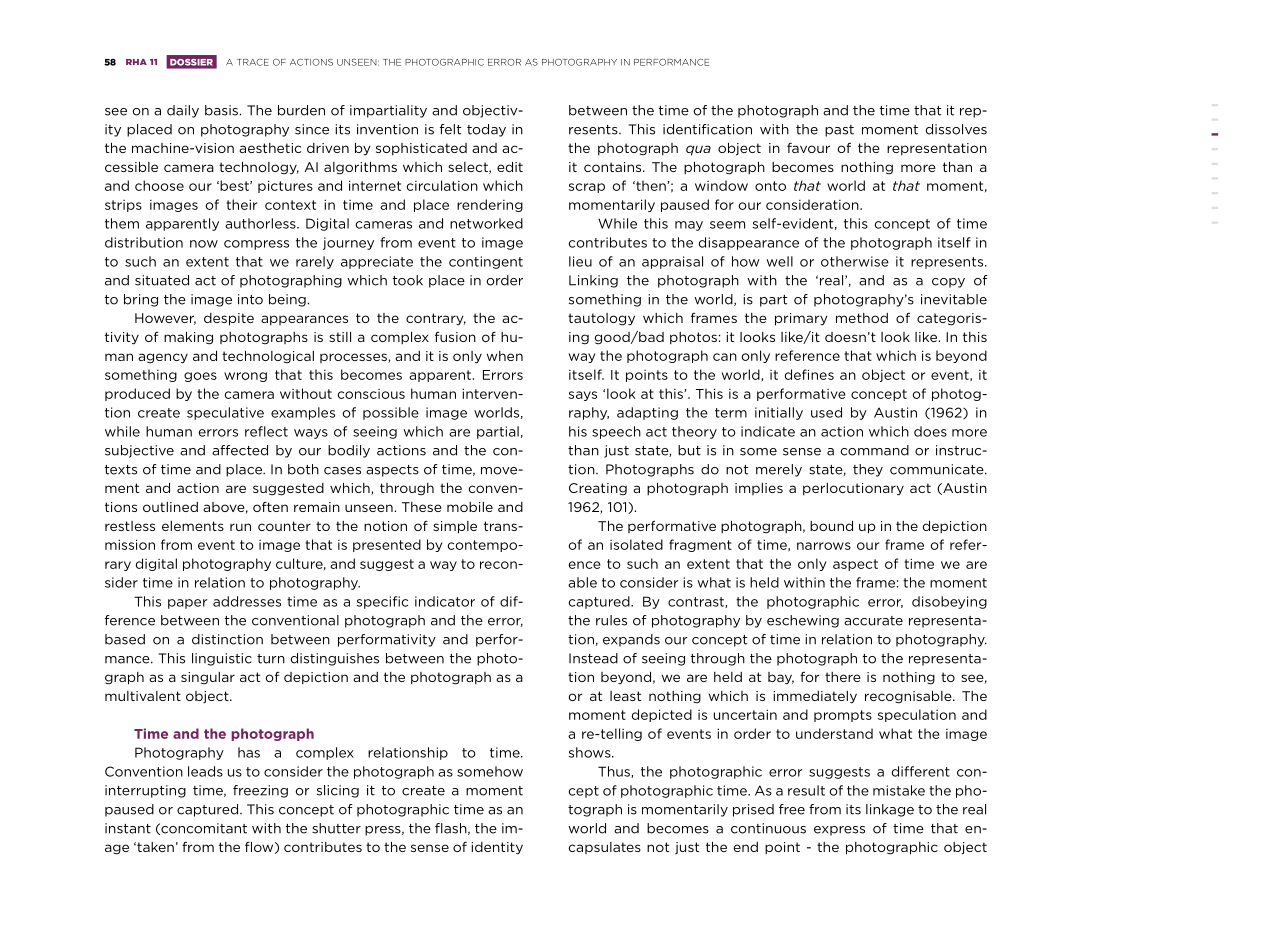  Describe the element at coordinates (240, 450) in the screenshot. I see `affected` at that location.
